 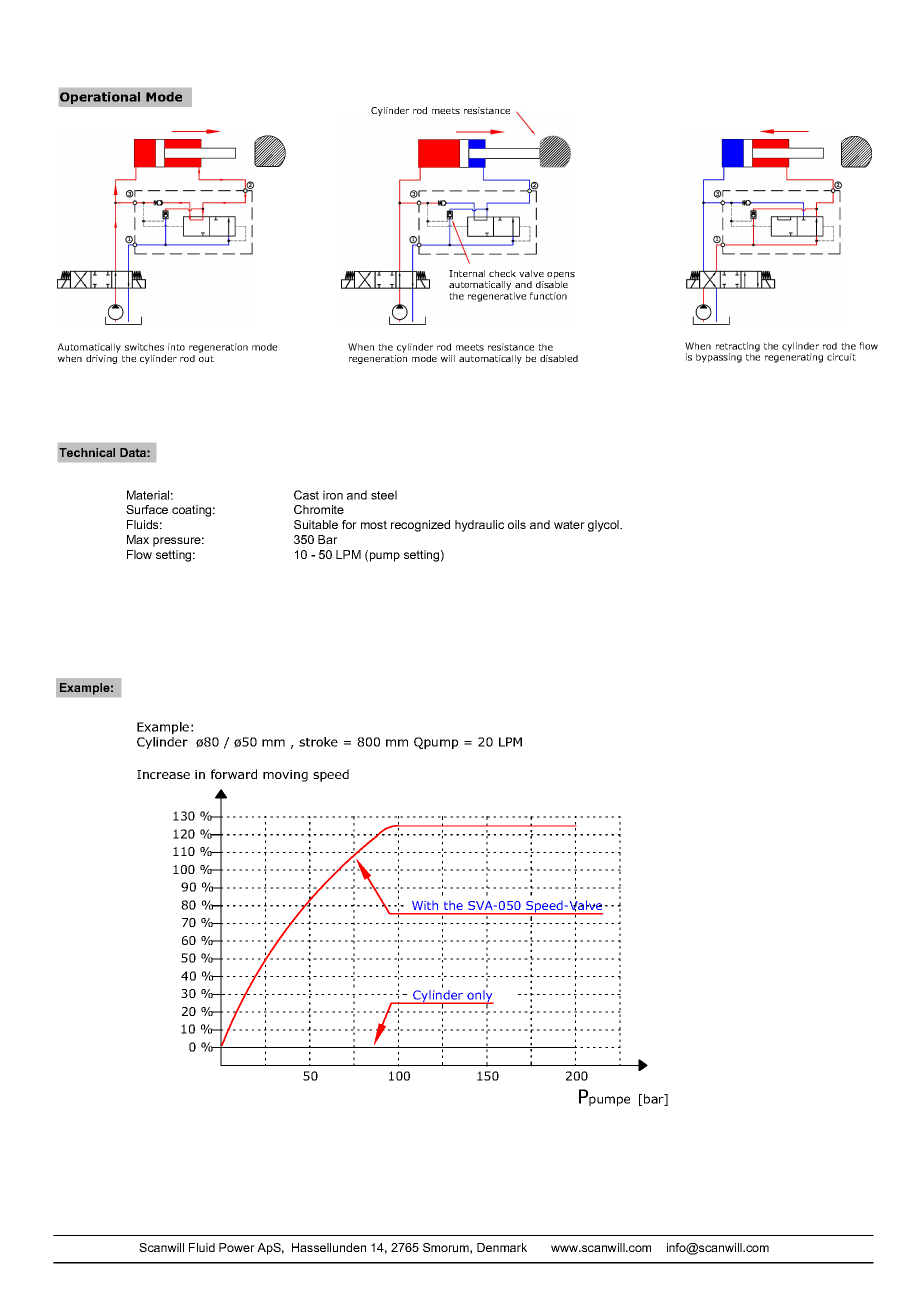 I want to click on opens, so click(x=561, y=275).
